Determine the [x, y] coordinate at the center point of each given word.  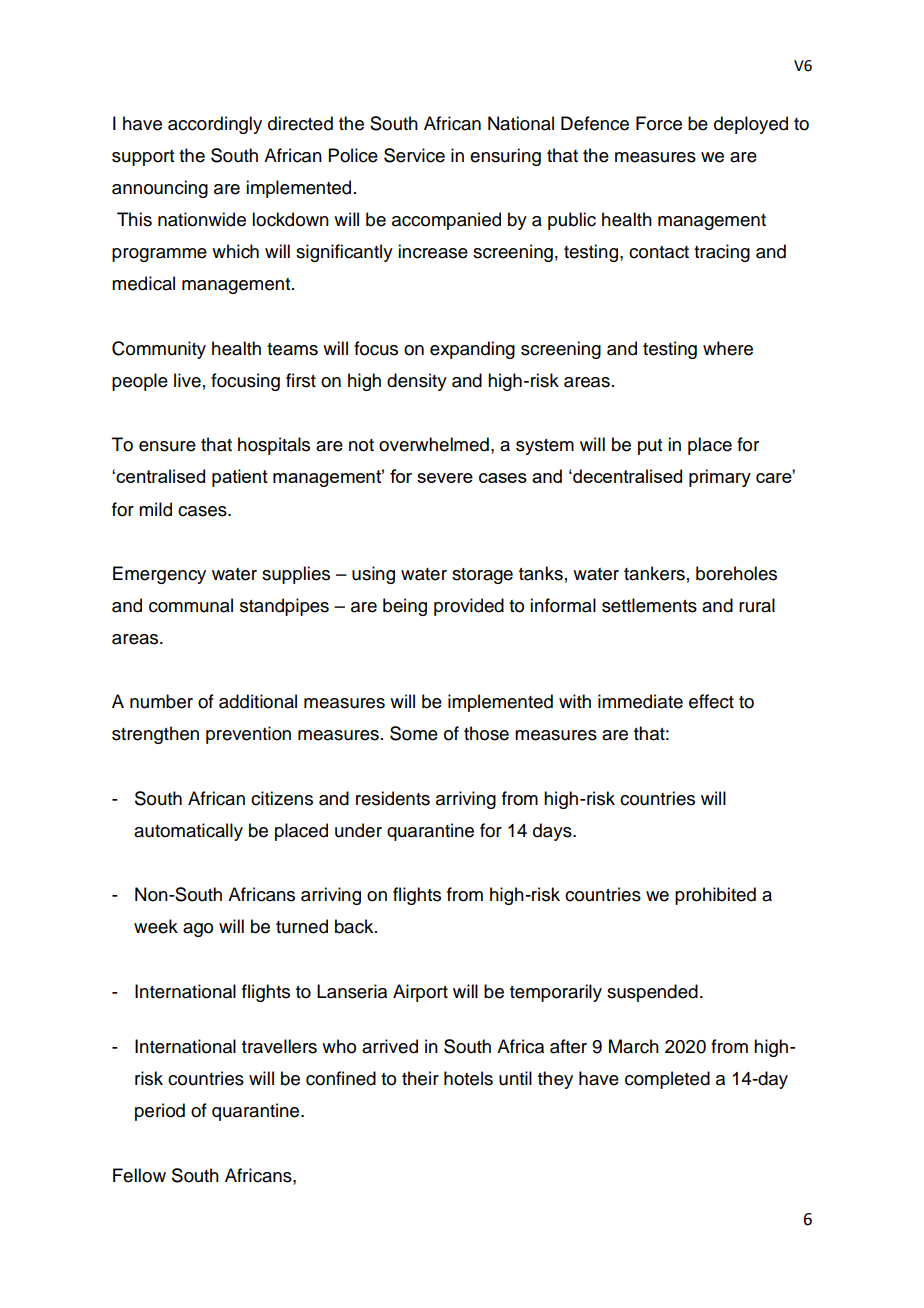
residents [393, 798]
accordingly [215, 125]
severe [445, 478]
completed [667, 1080]
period [160, 1112]
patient [240, 478]
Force [659, 123]
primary [720, 478]
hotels [468, 1078]
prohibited [715, 896]
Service [414, 155]
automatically [188, 832]
